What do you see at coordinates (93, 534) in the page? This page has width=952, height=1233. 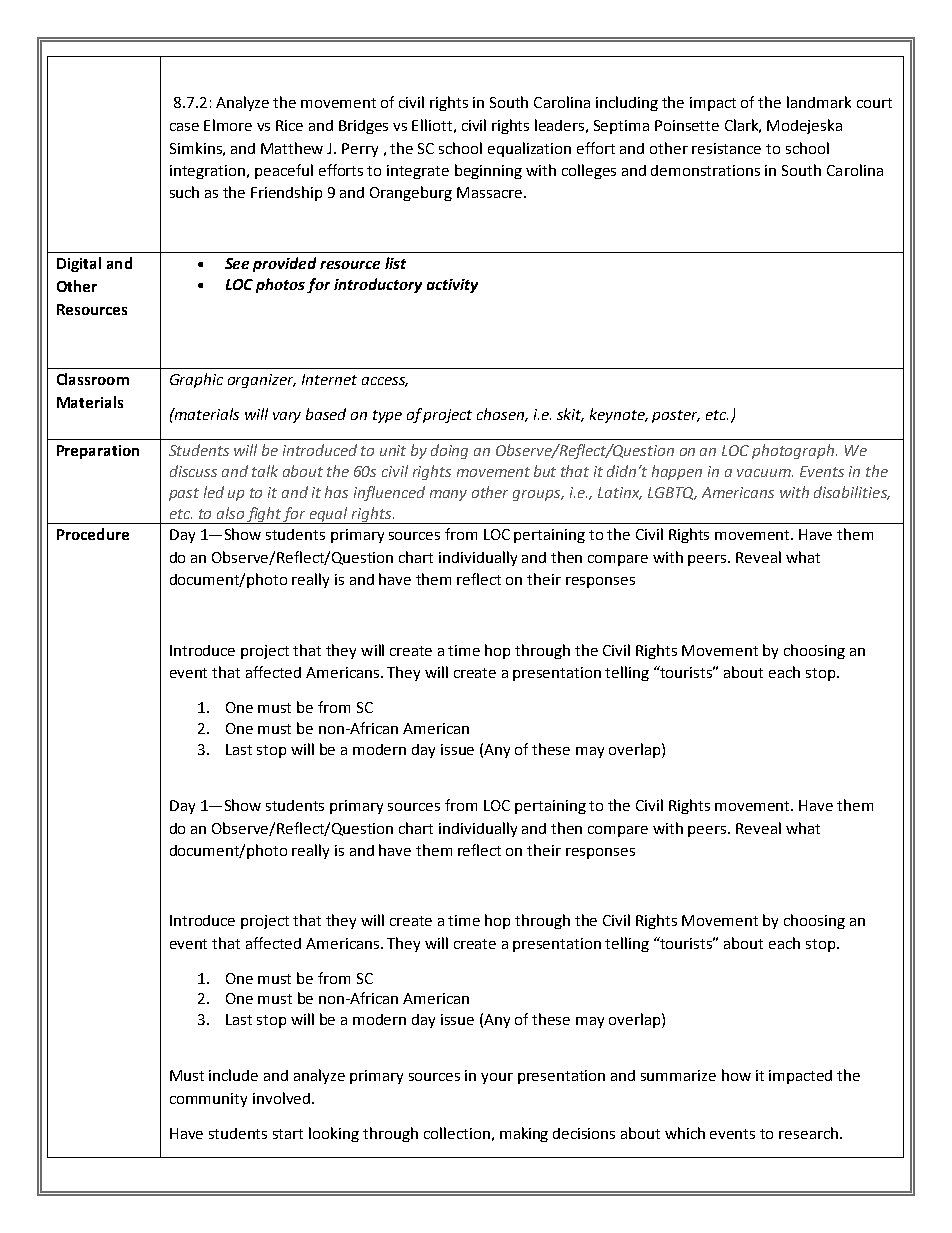 I see `Procedure` at bounding box center [93, 534].
